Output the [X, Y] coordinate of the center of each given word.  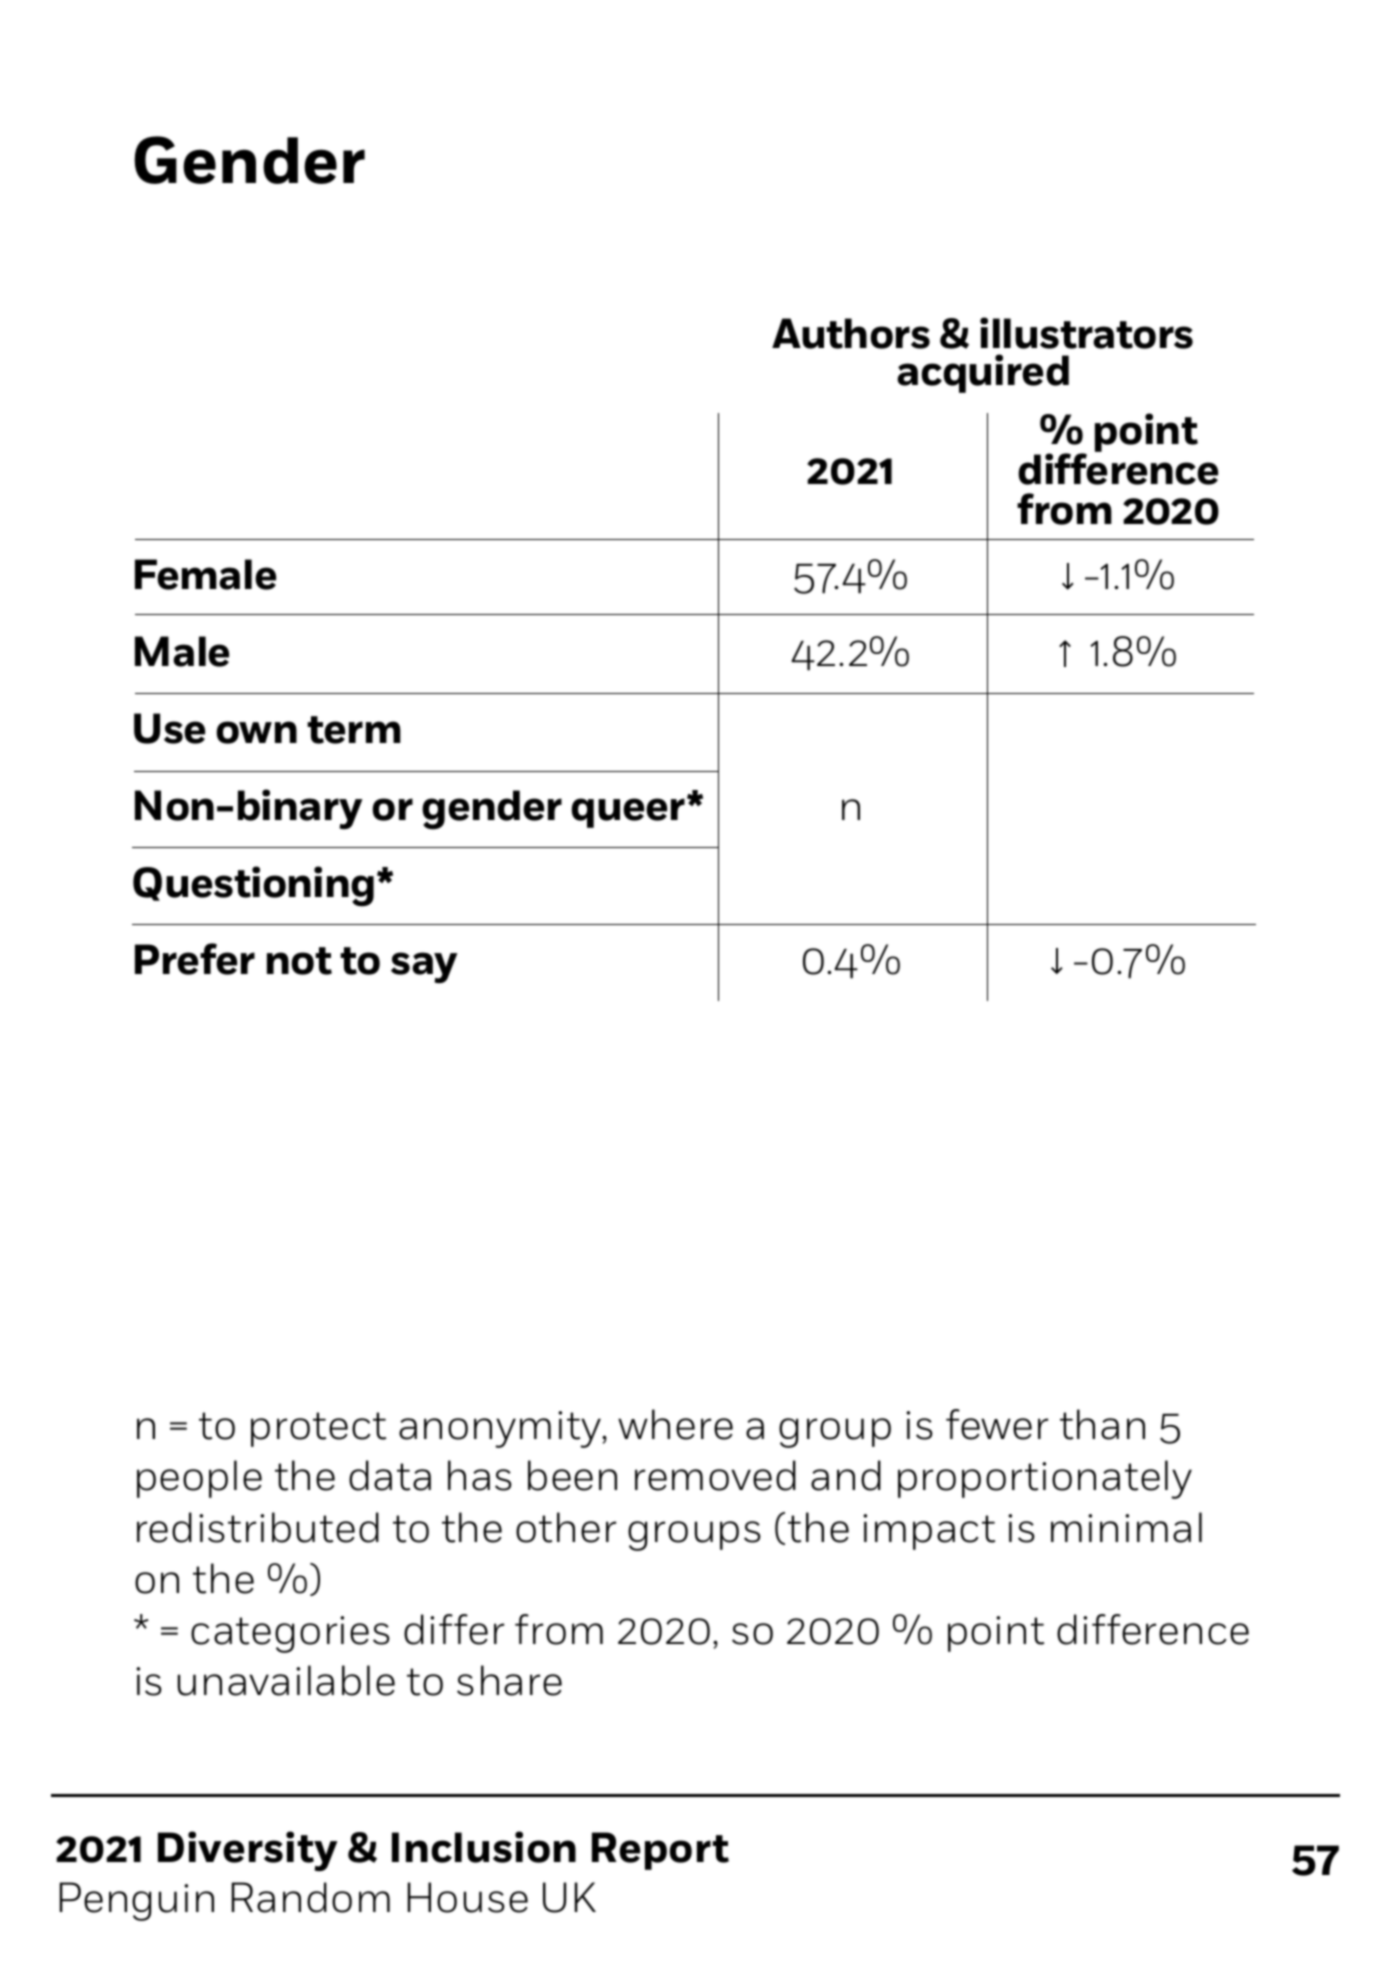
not [299, 961]
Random [311, 1897]
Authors [851, 333]
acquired [983, 373]
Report [660, 1851]
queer [629, 812]
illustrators [1086, 333]
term [354, 730]
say [424, 967]
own [256, 732]
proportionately [1045, 1479]
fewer [997, 1424]
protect [318, 1429]
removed [715, 1475]
